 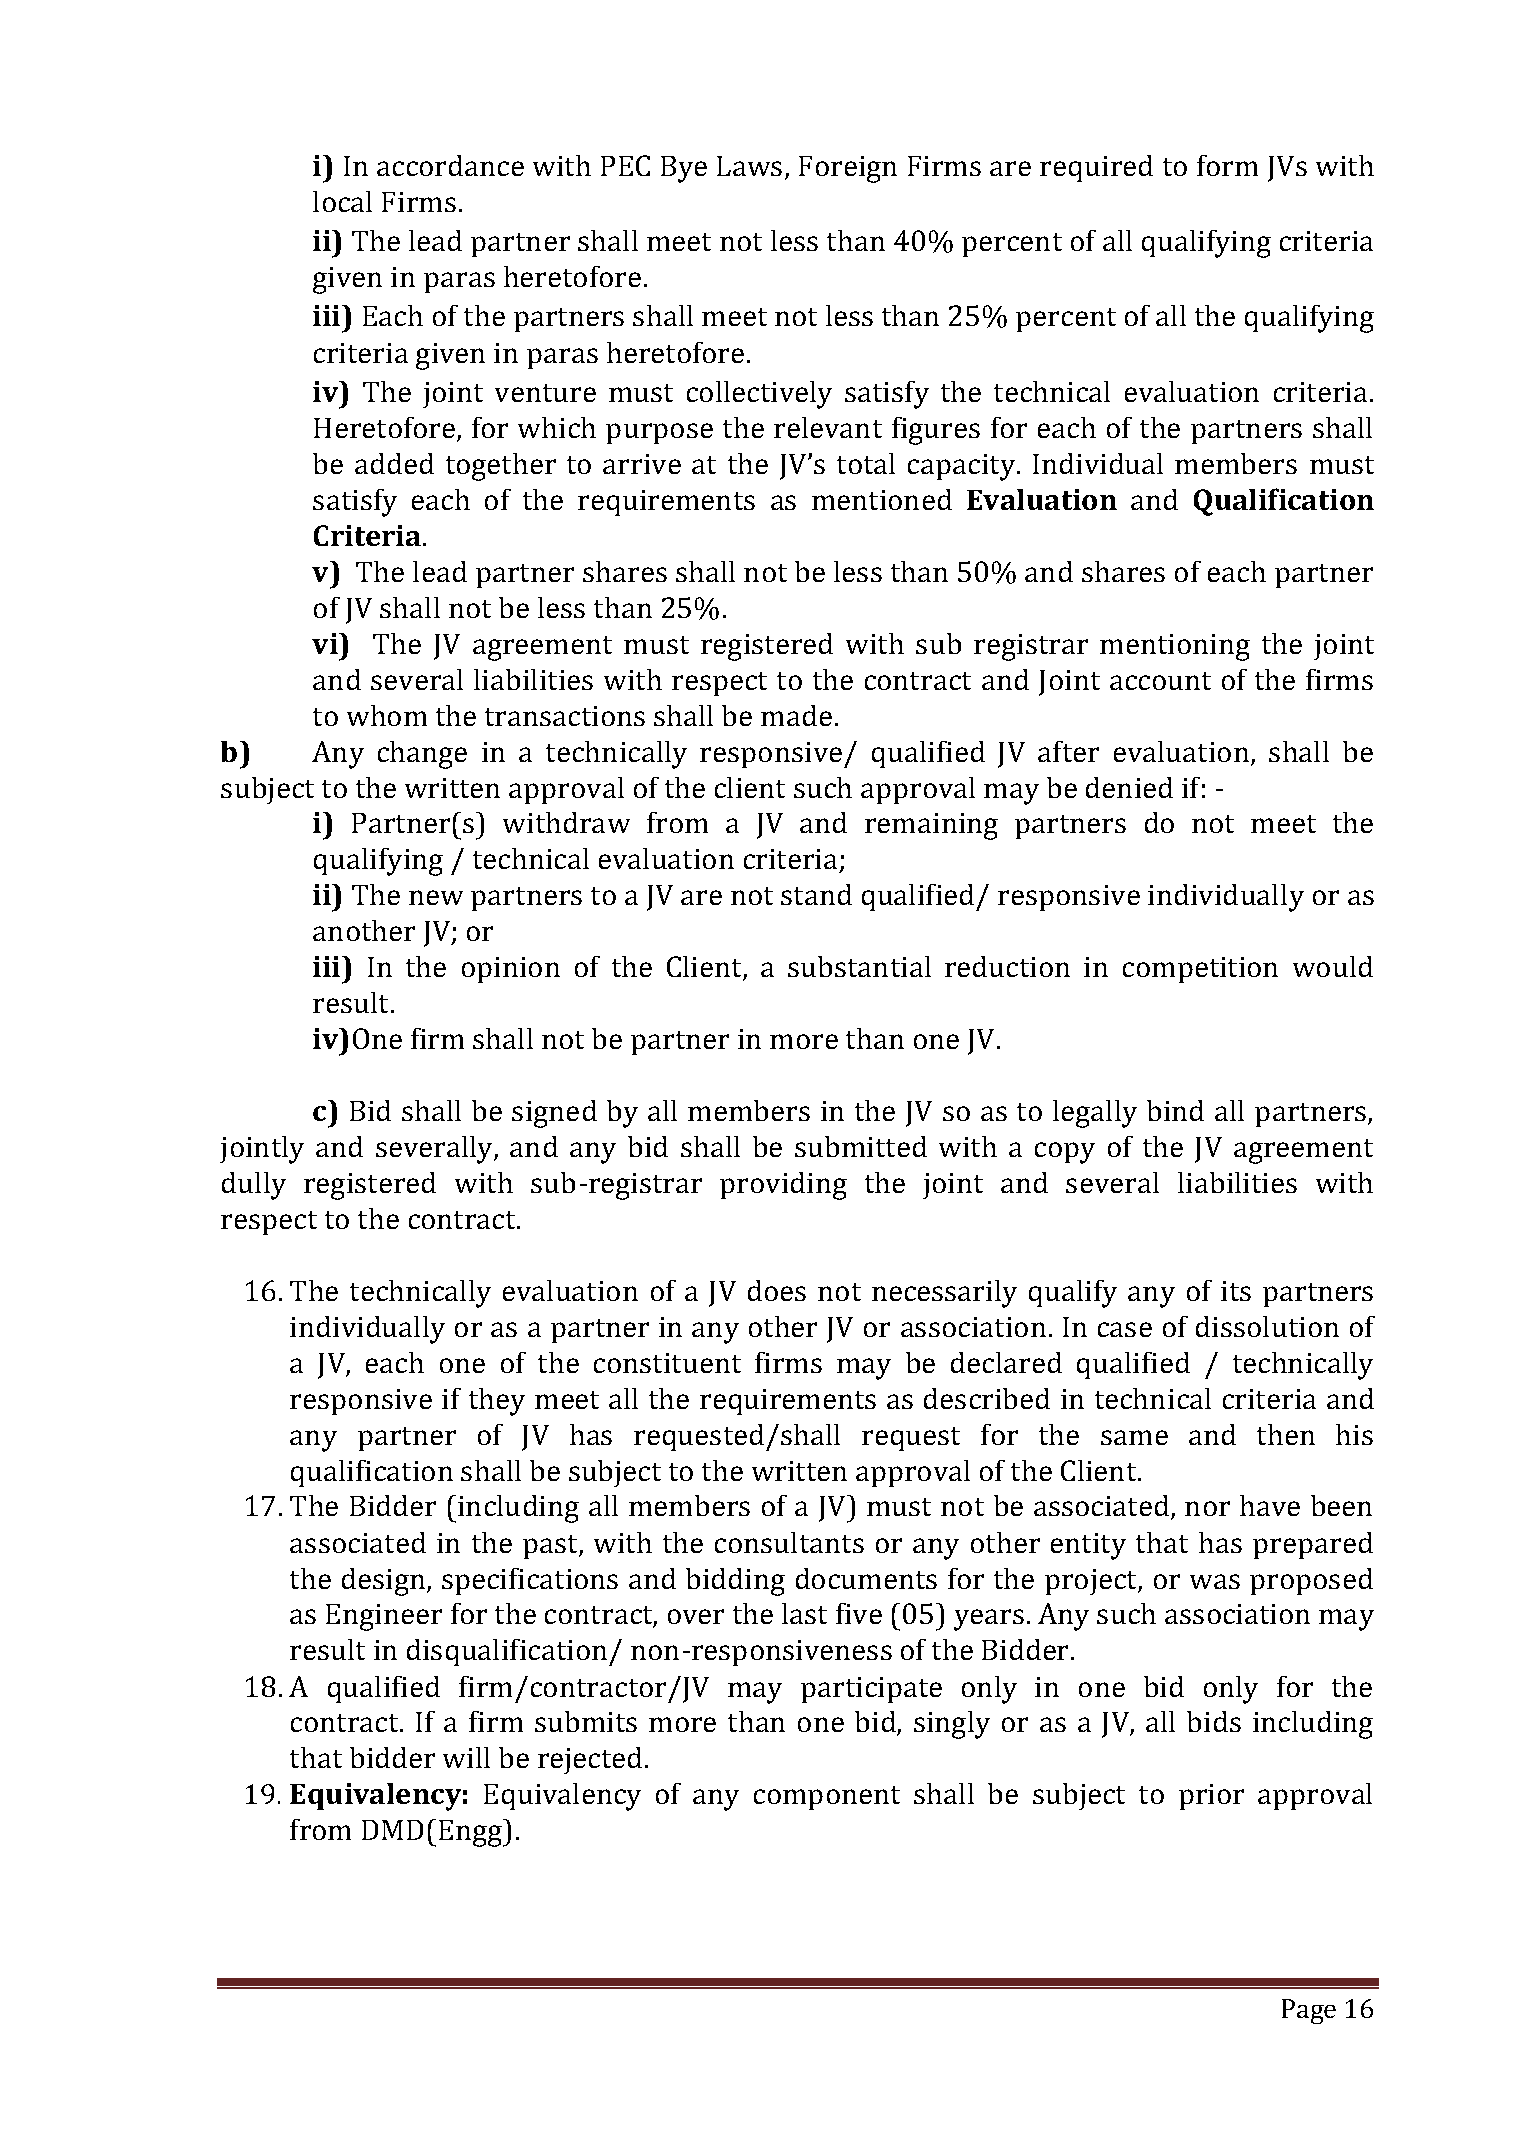 I want to click on local, so click(x=342, y=201).
